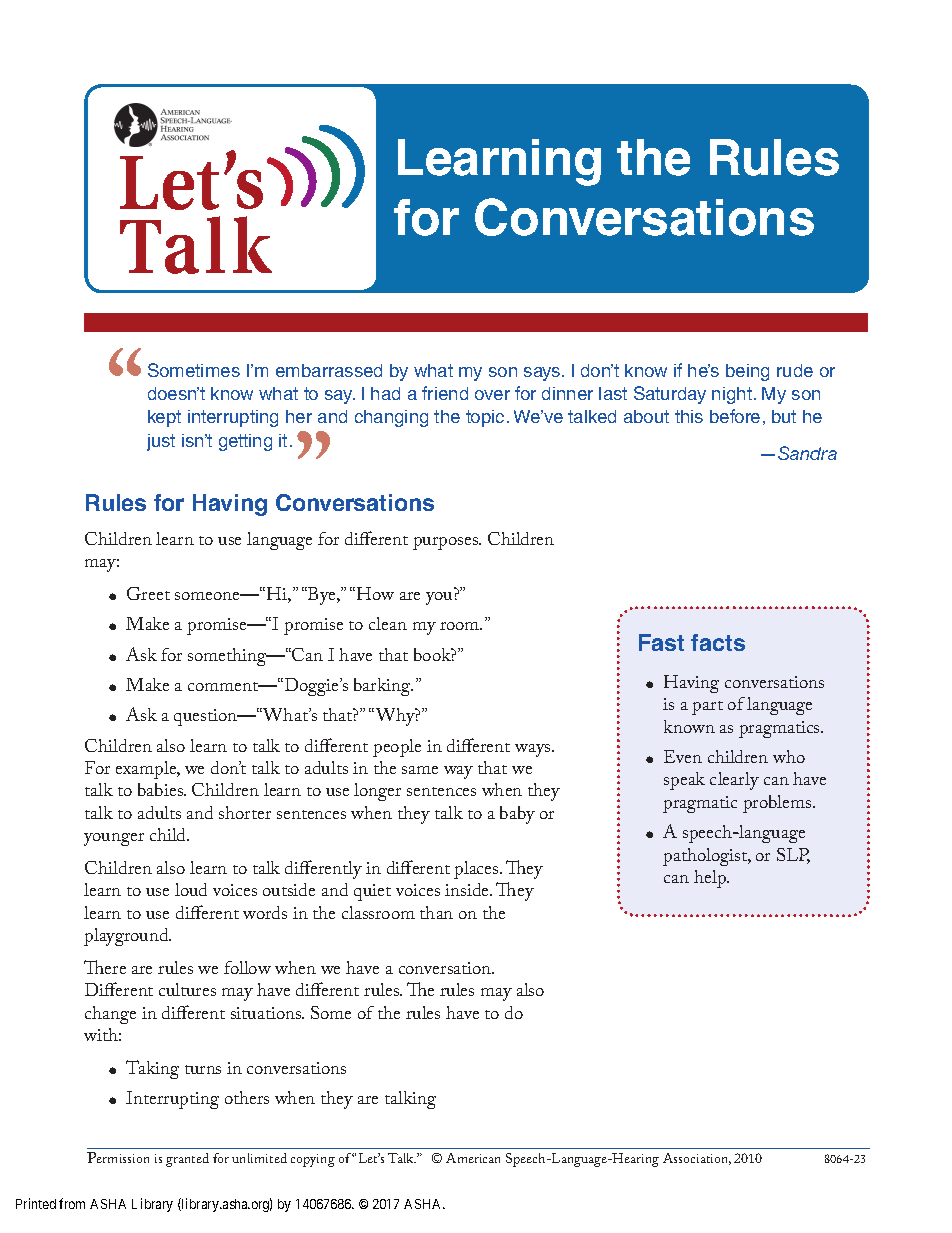 Image resolution: width=952 pixels, height=1233 pixels. I want to click on kept, so click(164, 418).
